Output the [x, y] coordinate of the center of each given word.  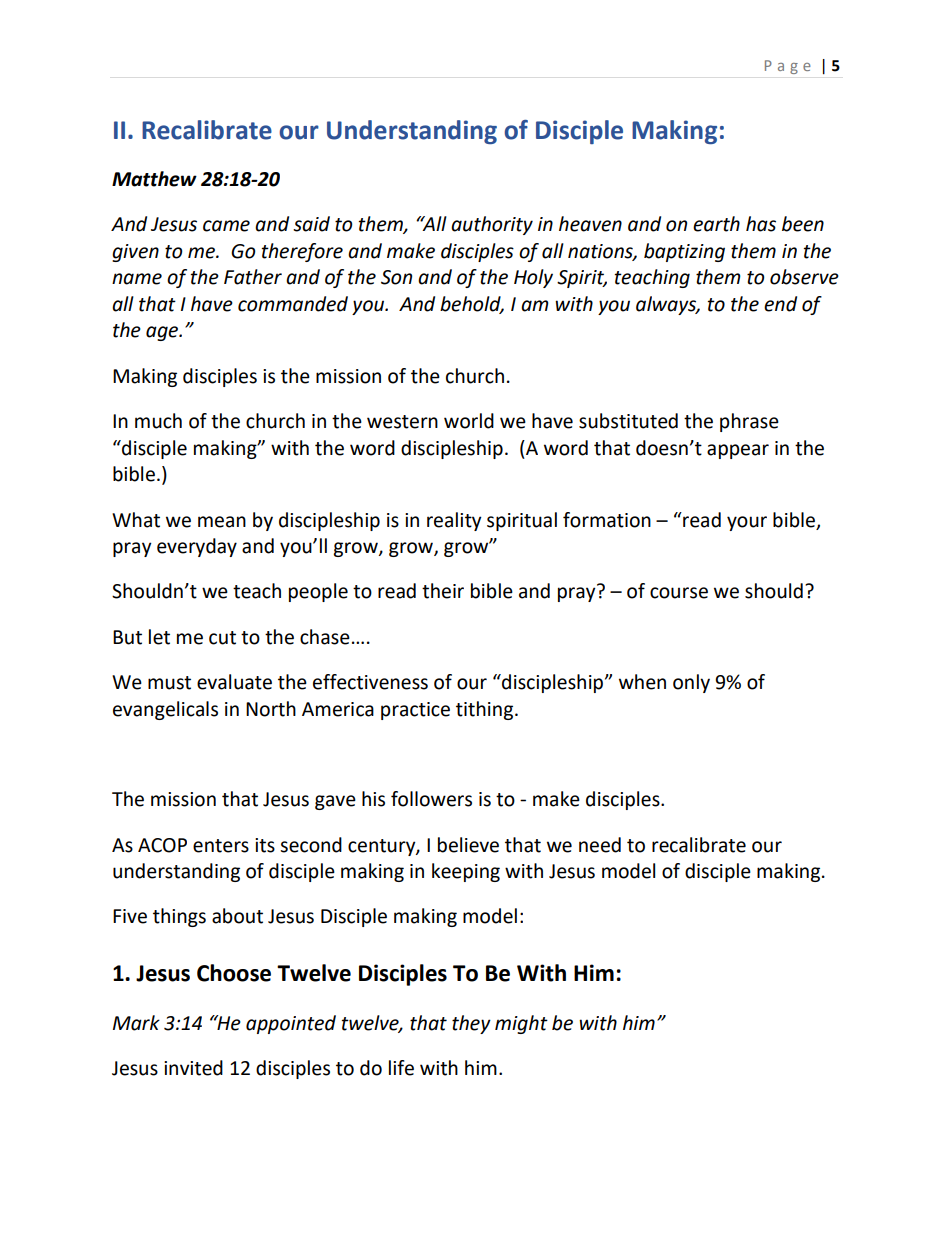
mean [222, 522]
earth [716, 224]
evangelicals [165, 710]
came [226, 226]
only [691, 683]
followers [431, 799]
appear [738, 451]
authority [492, 225]
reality [454, 521]
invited [193, 1068]
